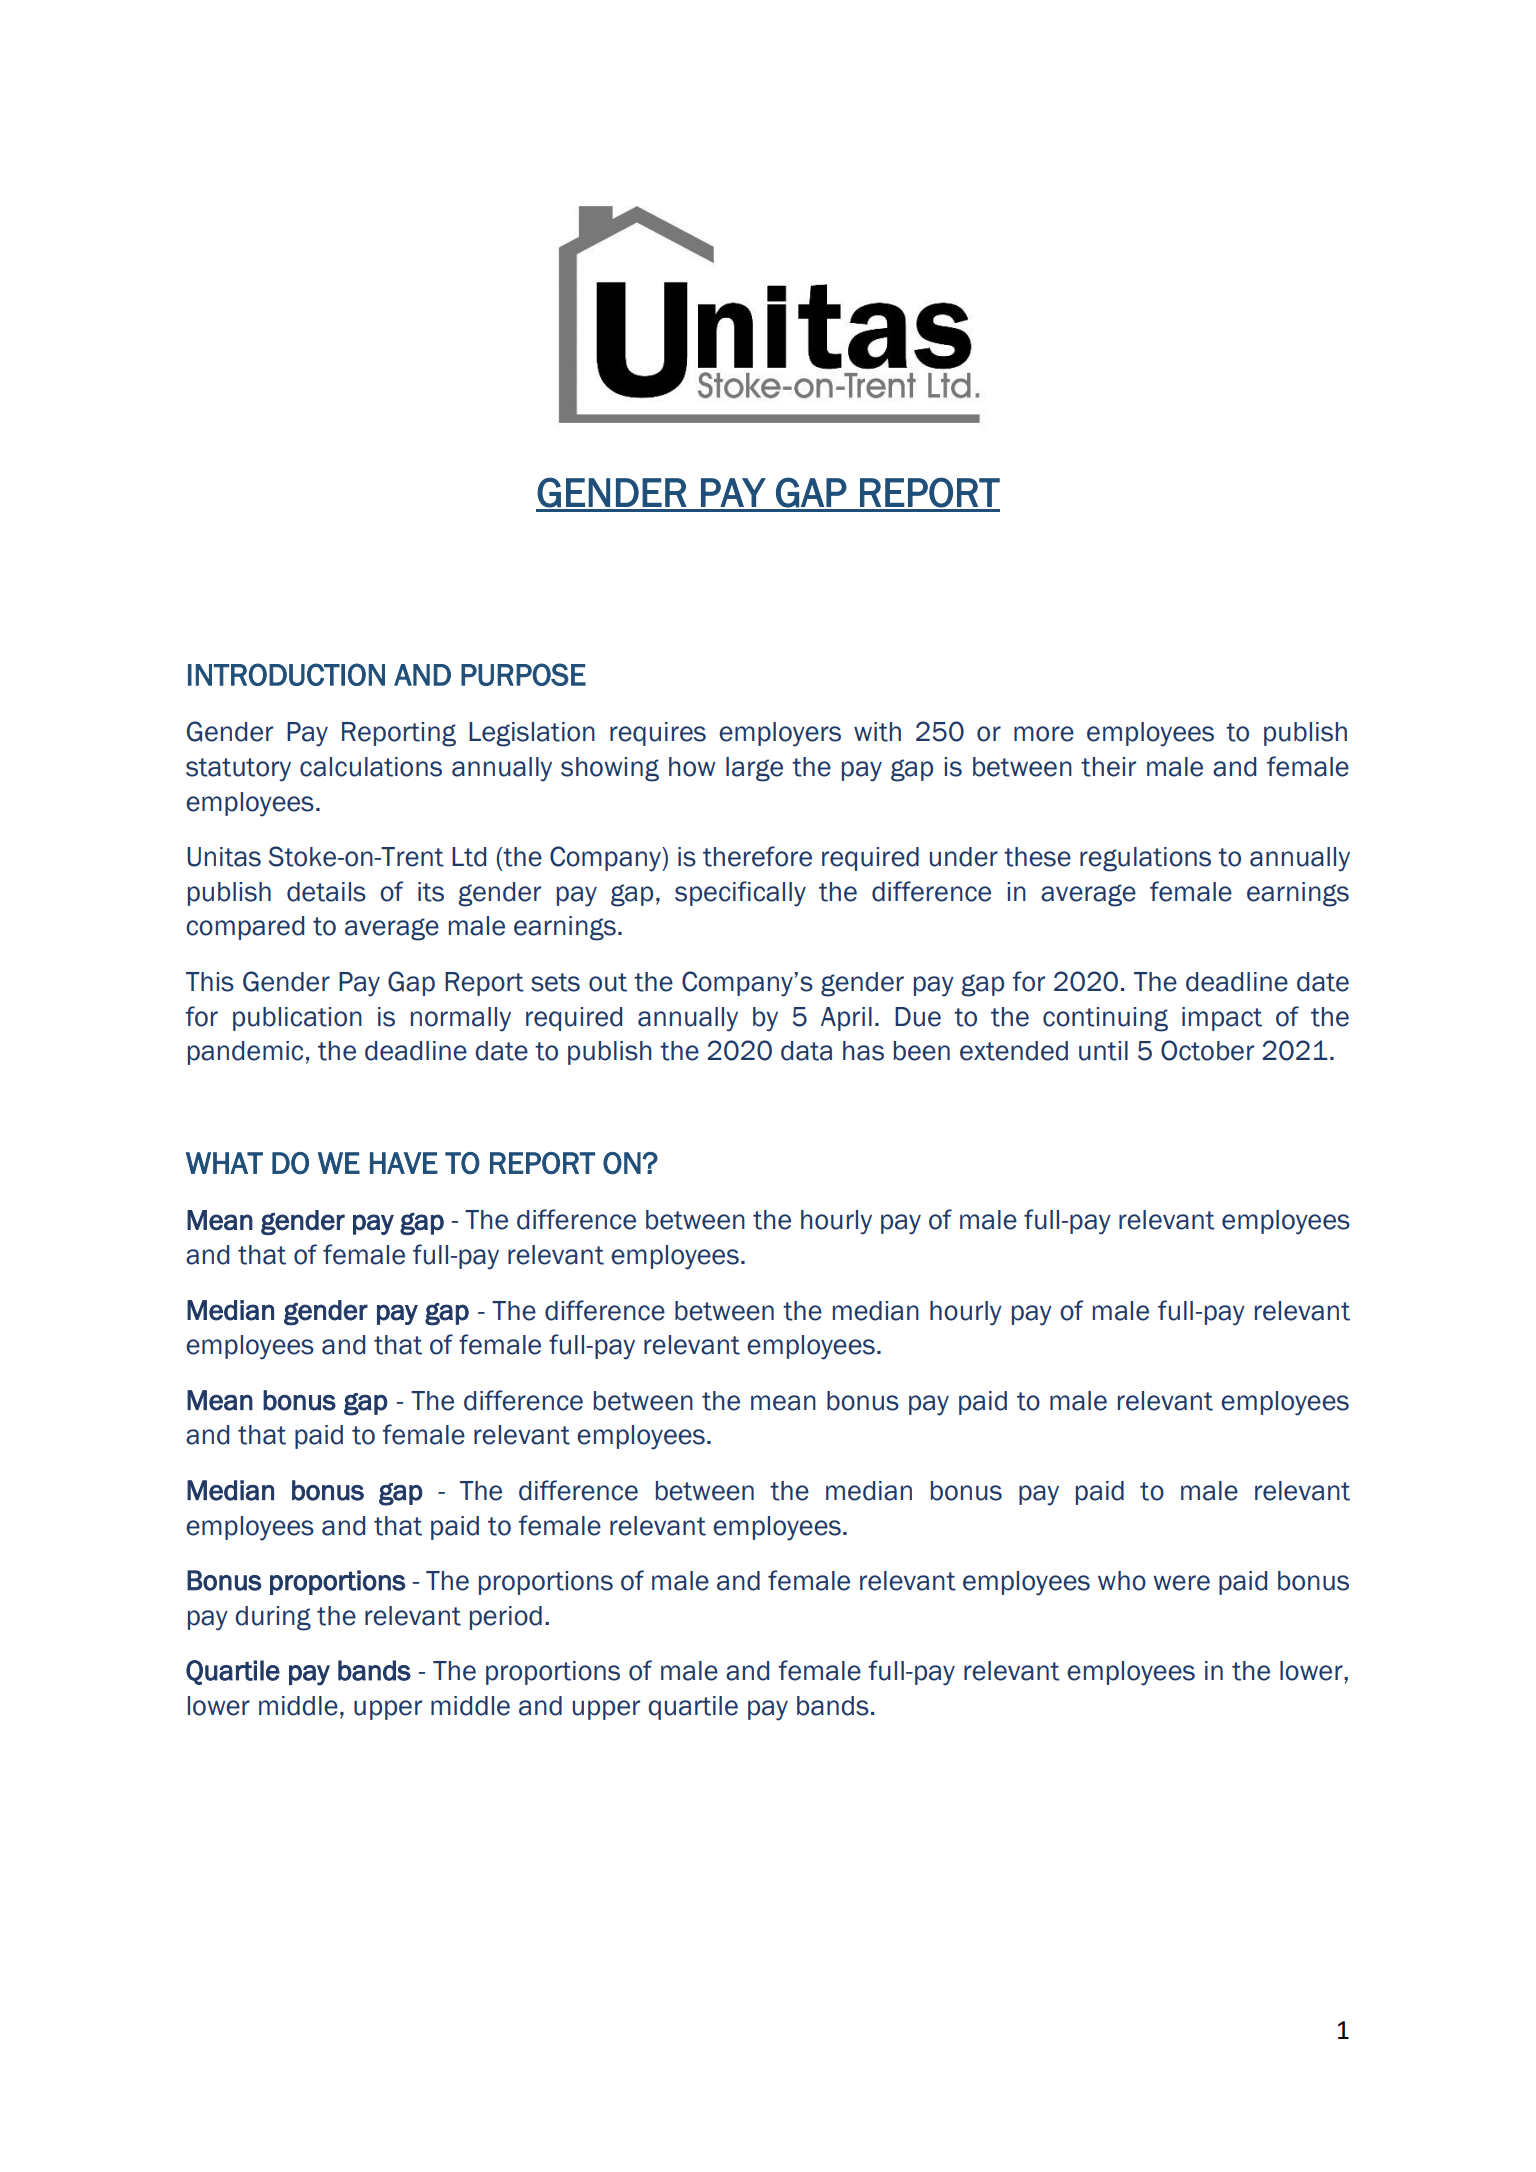 Image resolution: width=1536 pixels, height=2172 pixels. I want to click on INTRODUCTION, so click(286, 674).
